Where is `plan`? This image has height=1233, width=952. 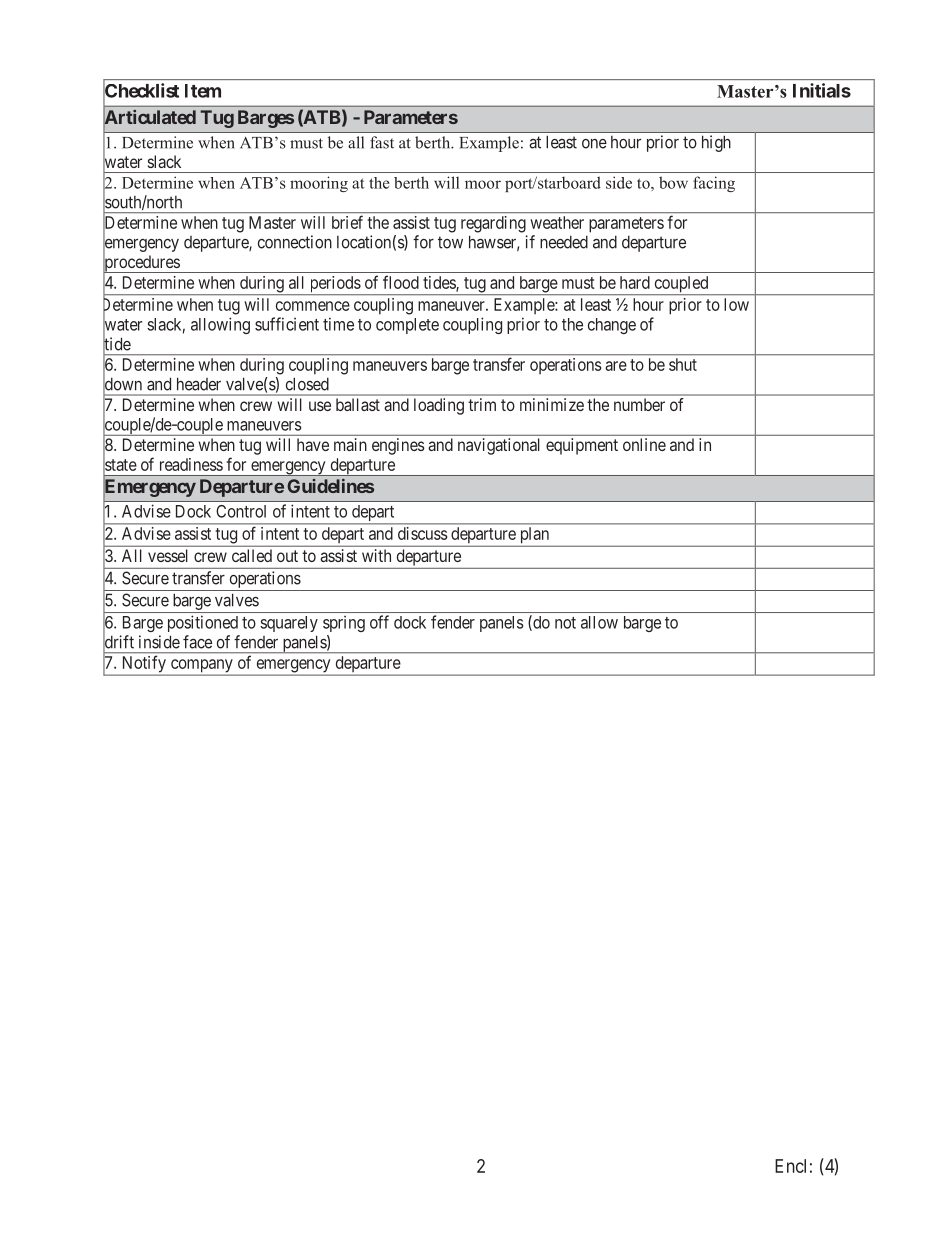
plan is located at coordinates (535, 535).
